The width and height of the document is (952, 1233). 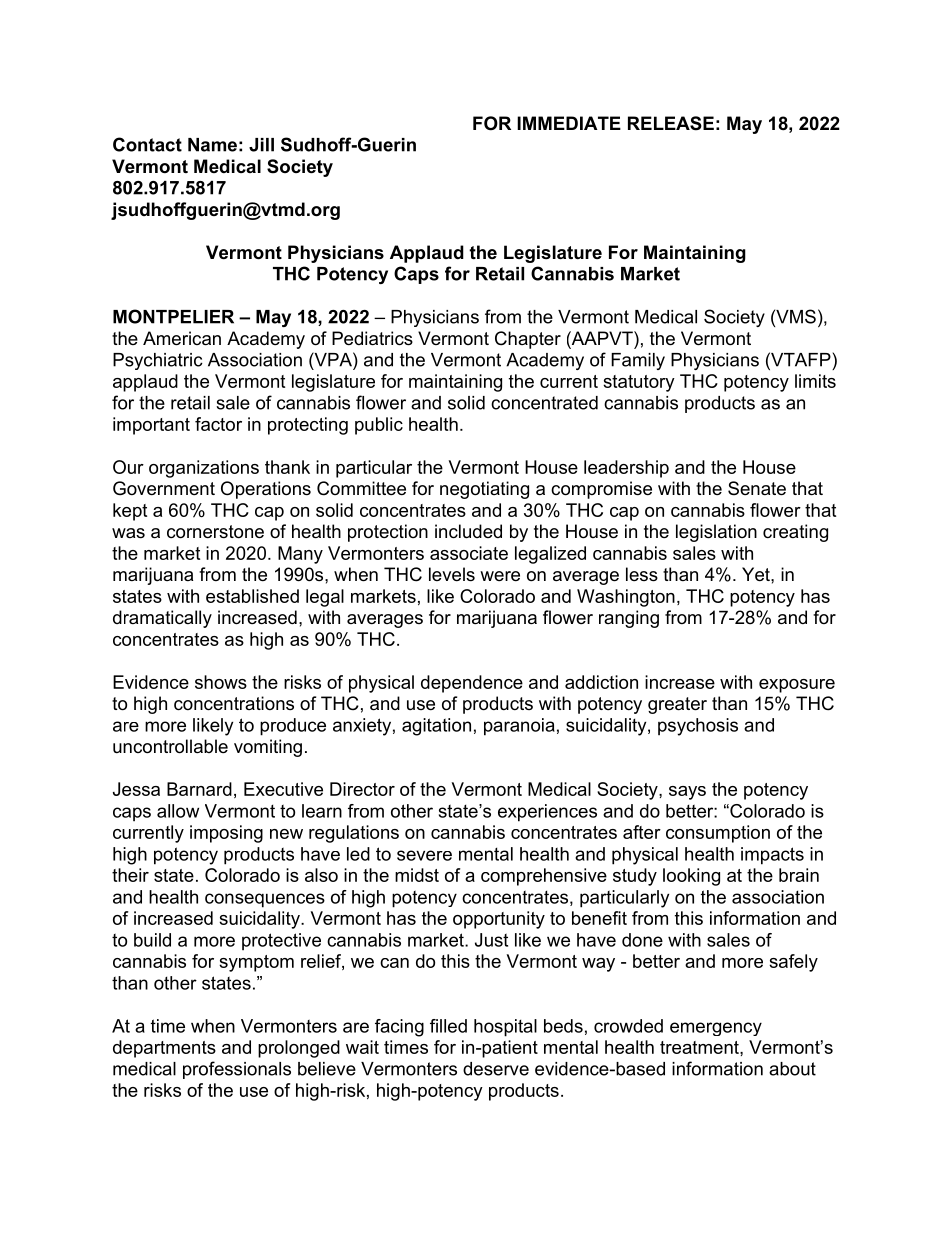 What do you see at coordinates (226, 834) in the document?
I see `imposing` at bounding box center [226, 834].
